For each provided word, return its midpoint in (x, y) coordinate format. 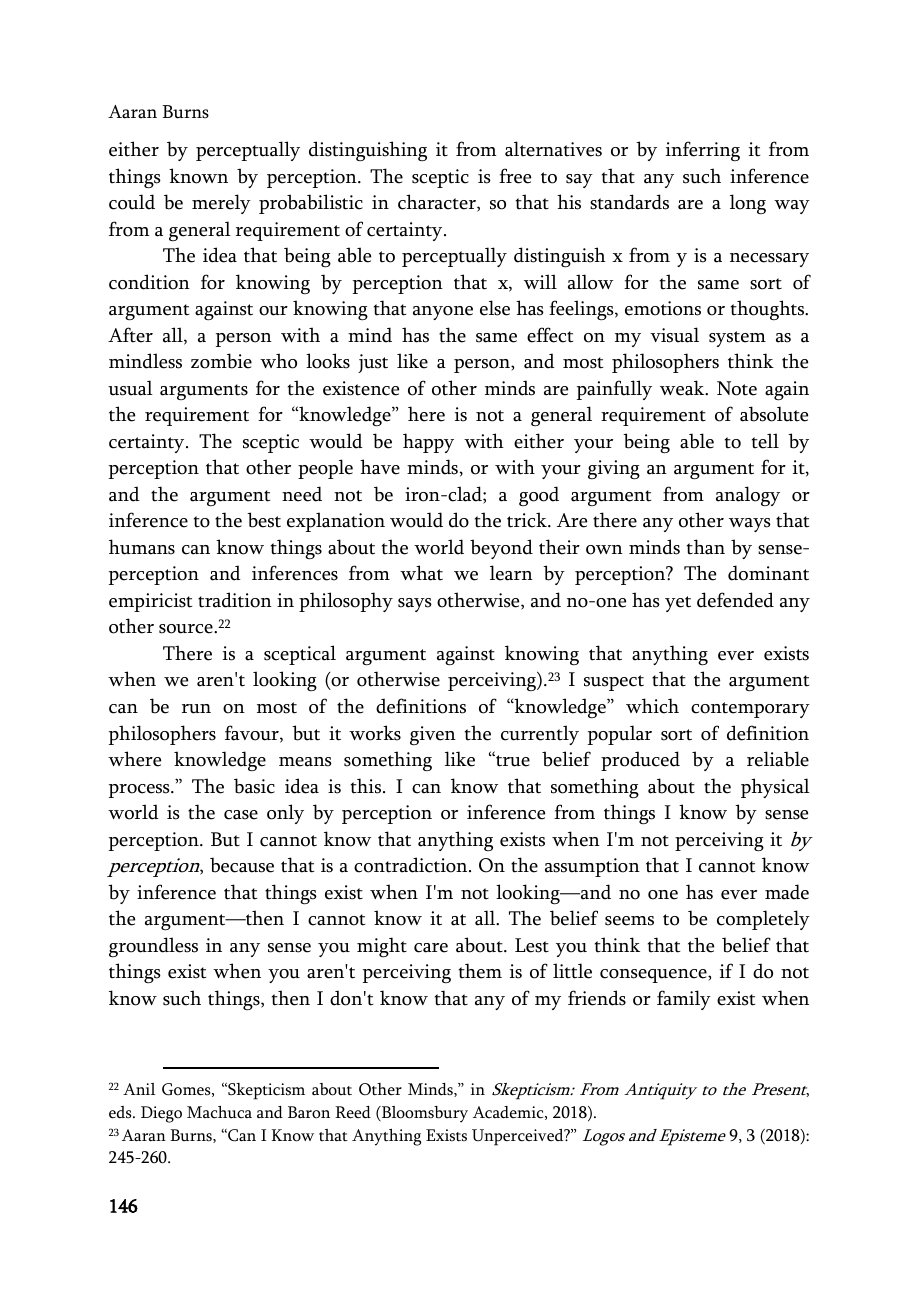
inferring (703, 151)
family (684, 1000)
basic (254, 786)
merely (221, 204)
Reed (353, 1112)
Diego (161, 1114)
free (515, 176)
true (512, 761)
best (264, 520)
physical (775, 788)
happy (428, 443)
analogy (748, 496)
